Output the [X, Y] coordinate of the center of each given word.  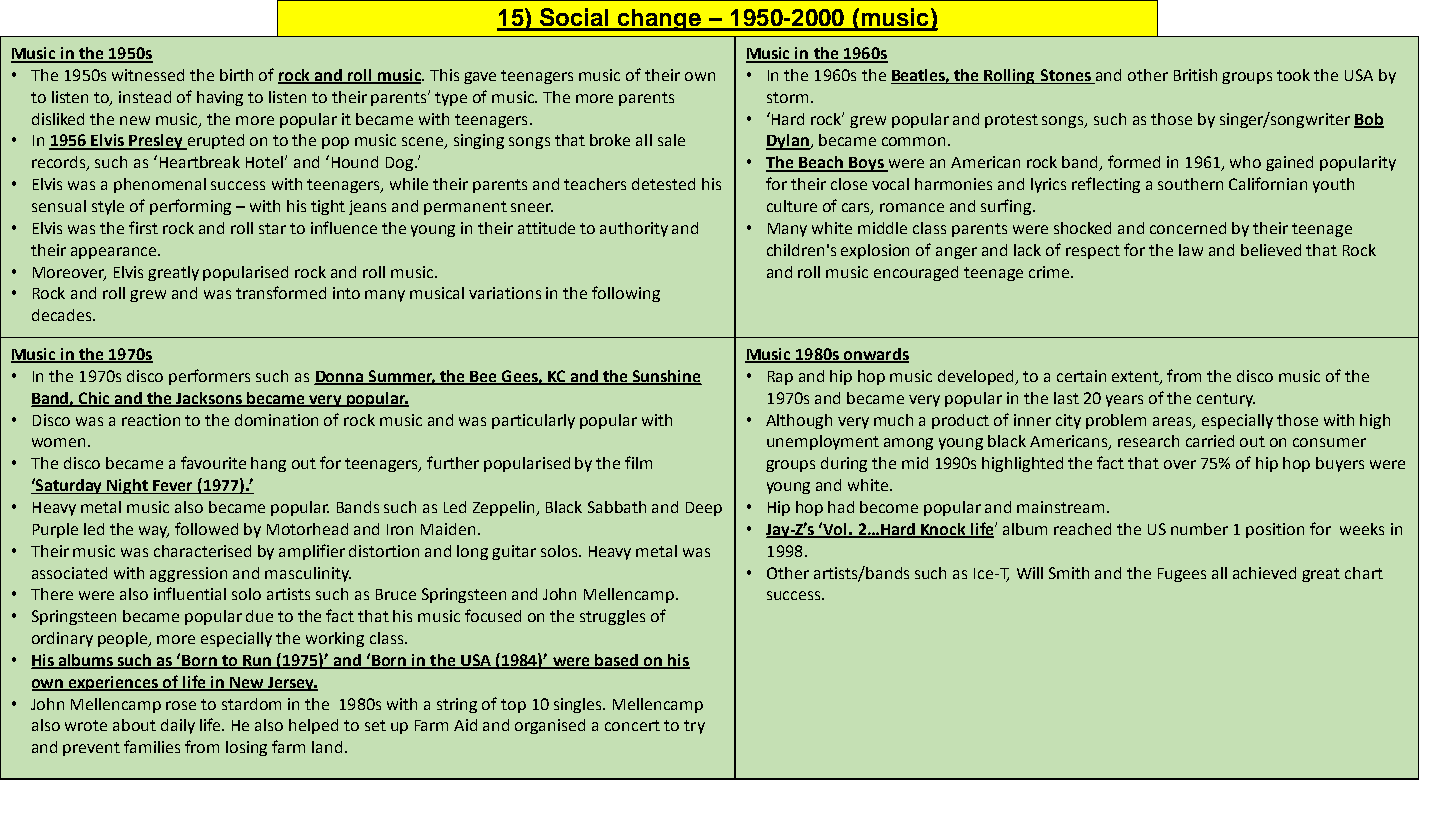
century [1226, 400]
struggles [612, 617]
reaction [151, 420]
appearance [115, 253]
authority [634, 229]
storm [787, 97]
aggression [188, 574]
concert [632, 725]
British [1195, 75]
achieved [1264, 573]
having [220, 98]
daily [178, 726]
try [694, 727]
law [1191, 250]
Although [799, 421]
